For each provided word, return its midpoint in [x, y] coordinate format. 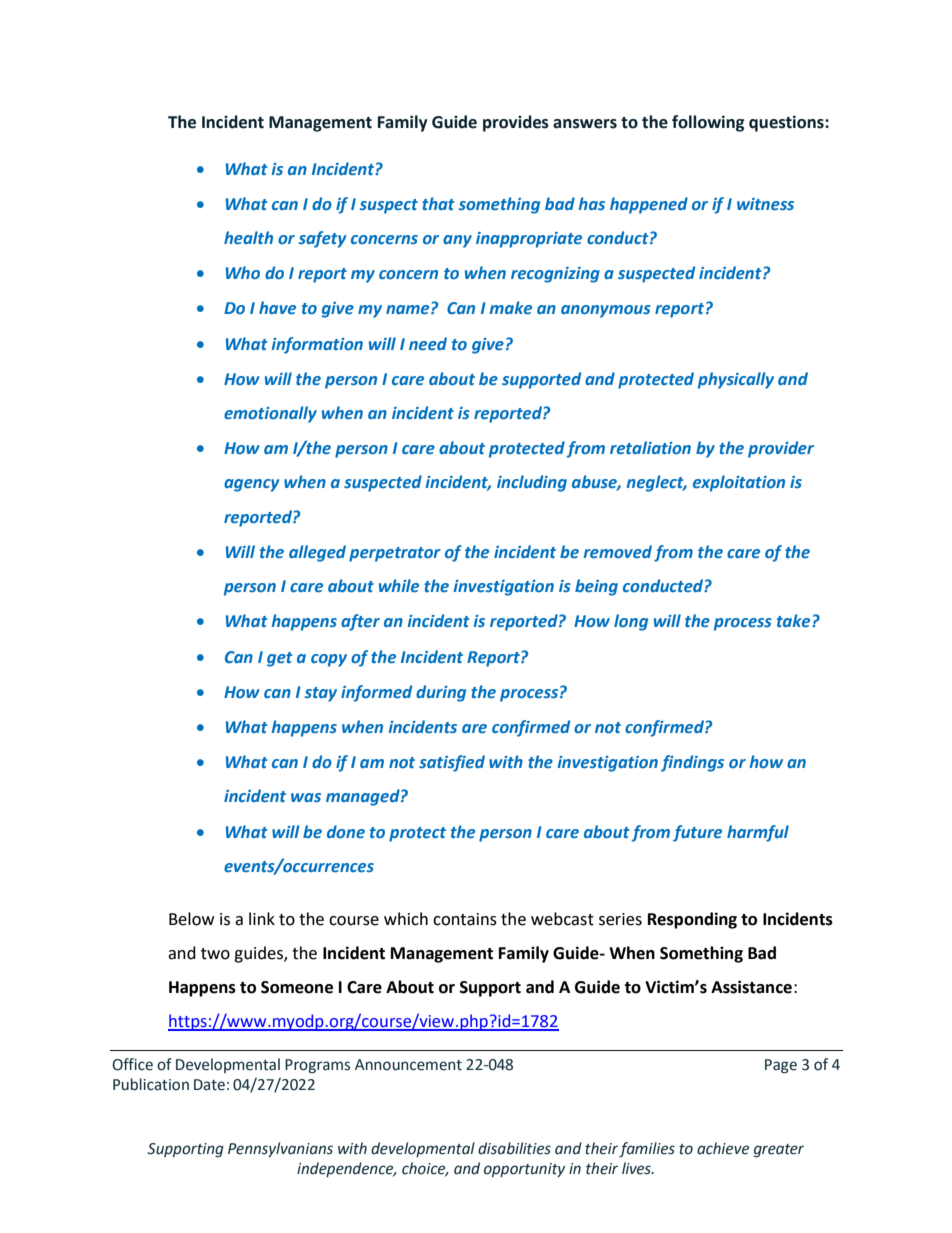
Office [132, 1064]
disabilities [514, 1148]
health [248, 237]
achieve [723, 1148]
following [708, 123]
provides [516, 123]
